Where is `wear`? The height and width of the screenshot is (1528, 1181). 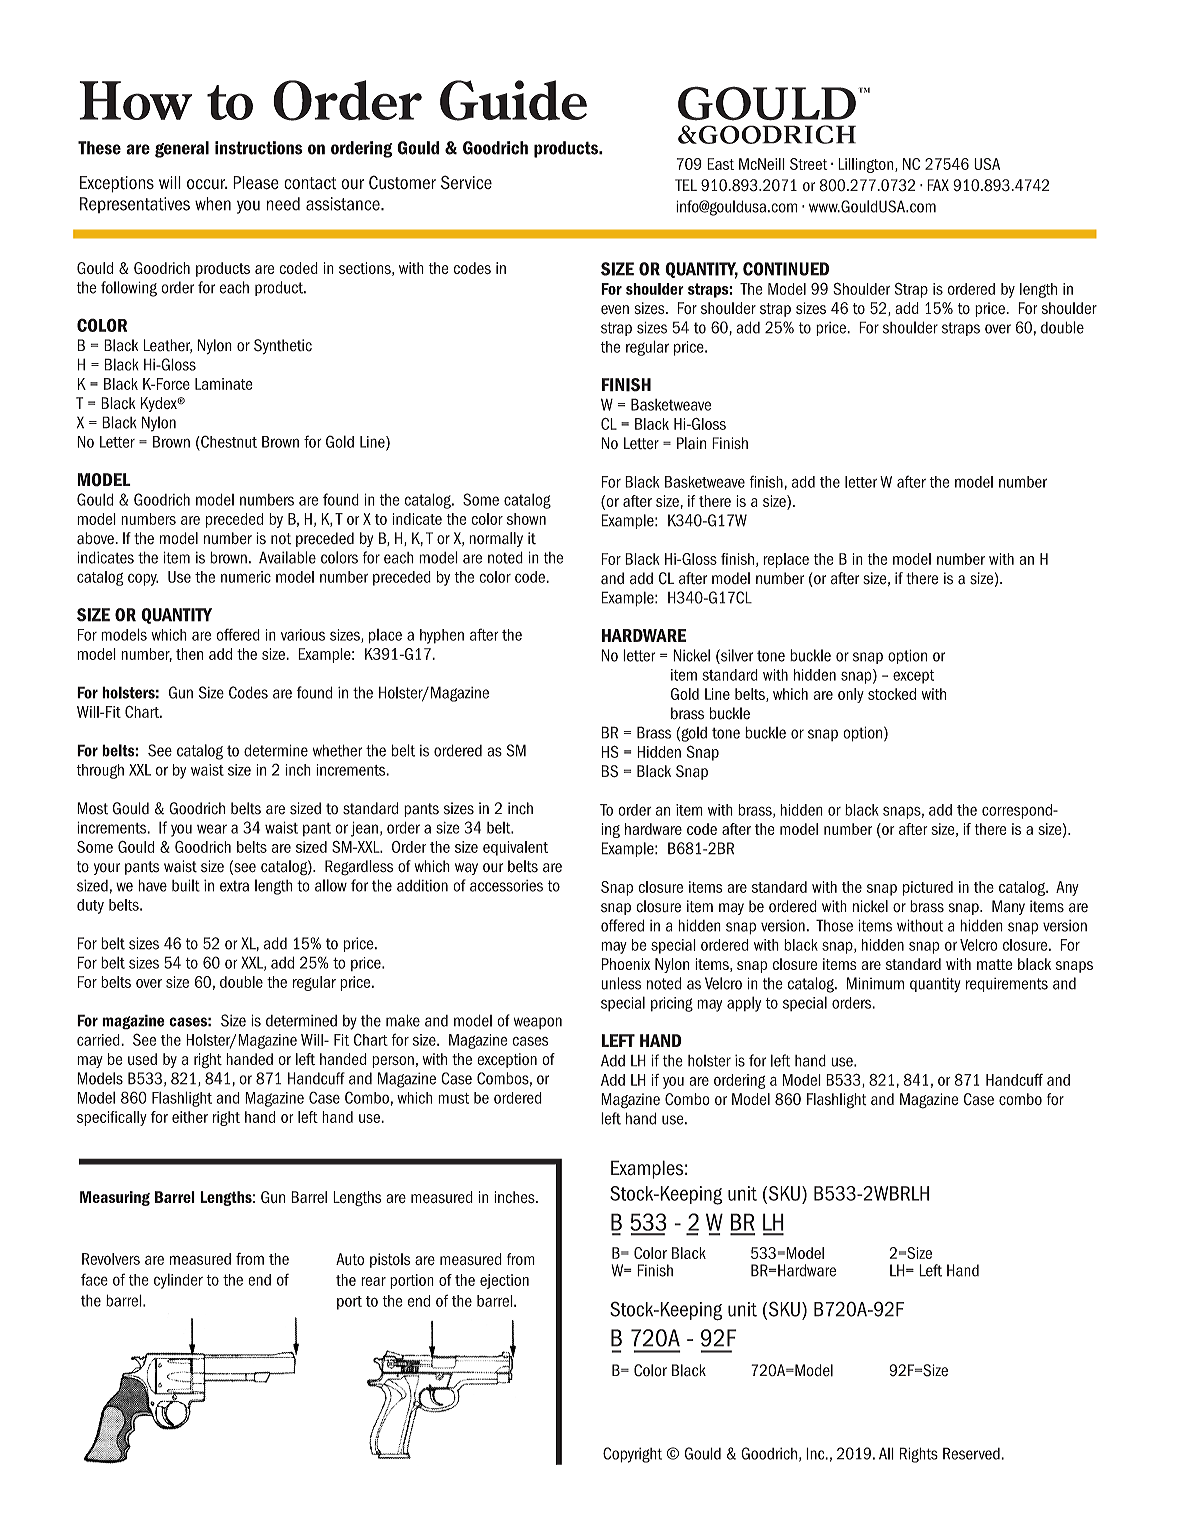
wear is located at coordinates (212, 829).
